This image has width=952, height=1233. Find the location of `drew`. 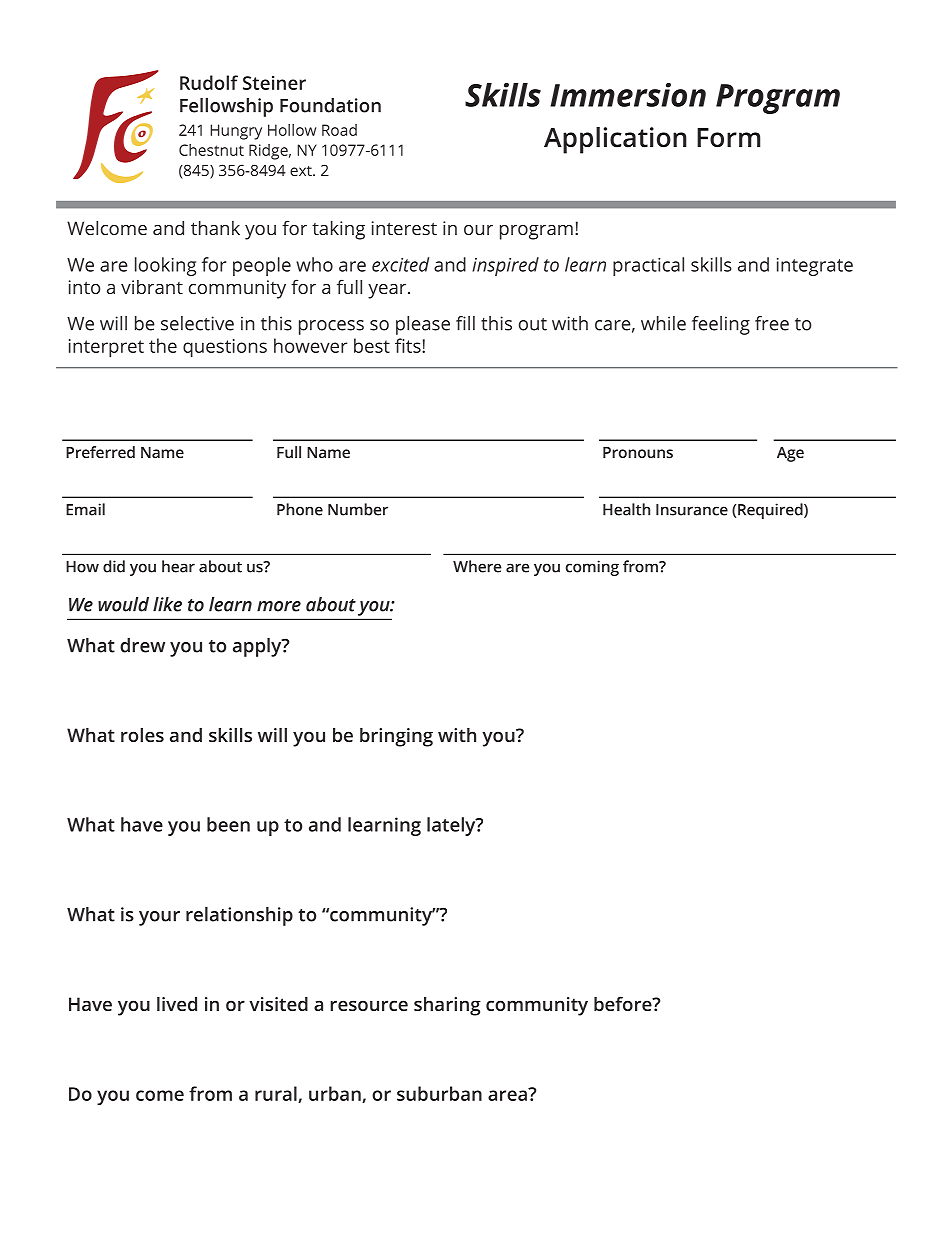

drew is located at coordinates (142, 645).
